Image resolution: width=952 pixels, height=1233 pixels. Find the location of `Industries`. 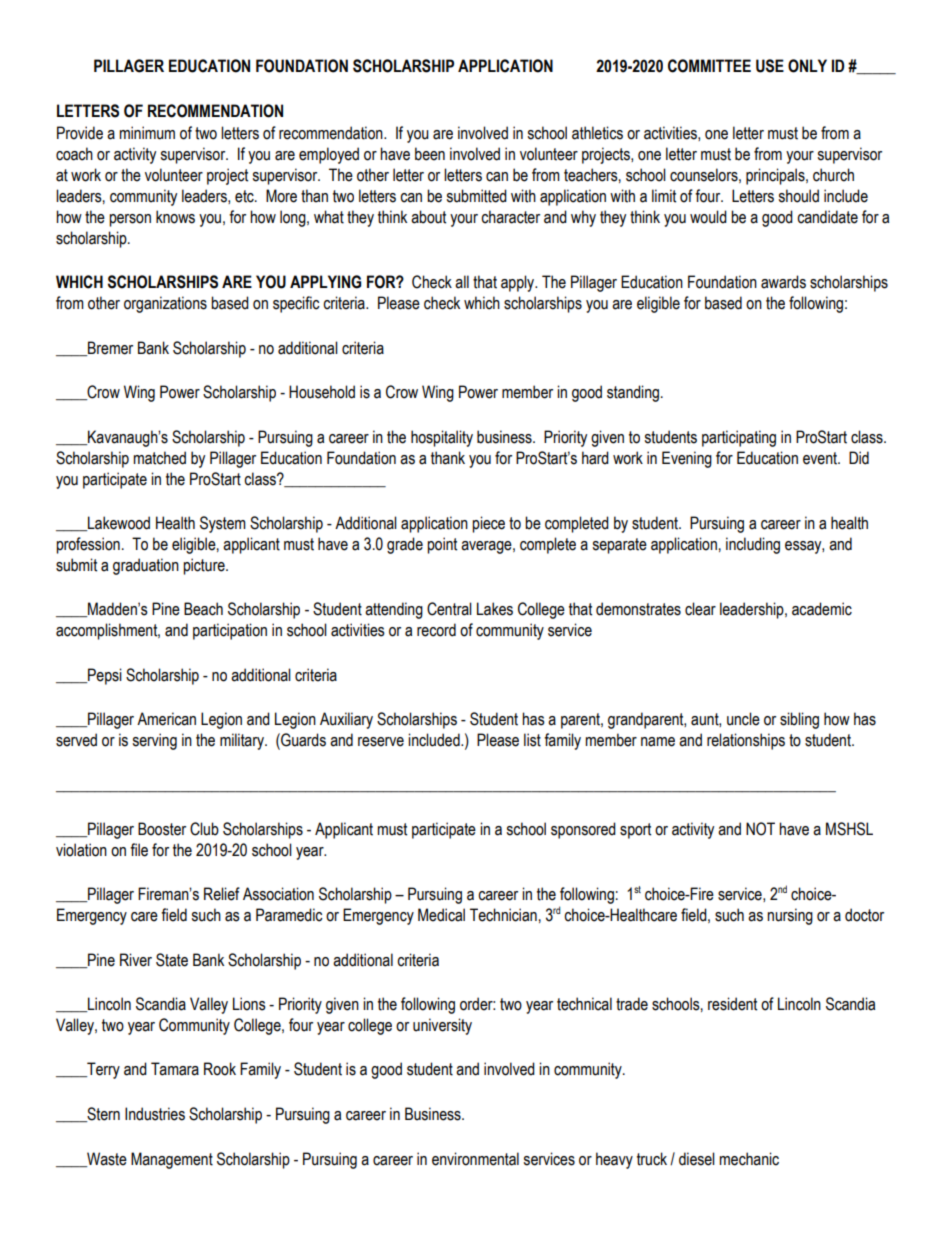

Industries is located at coordinates (155, 1114).
